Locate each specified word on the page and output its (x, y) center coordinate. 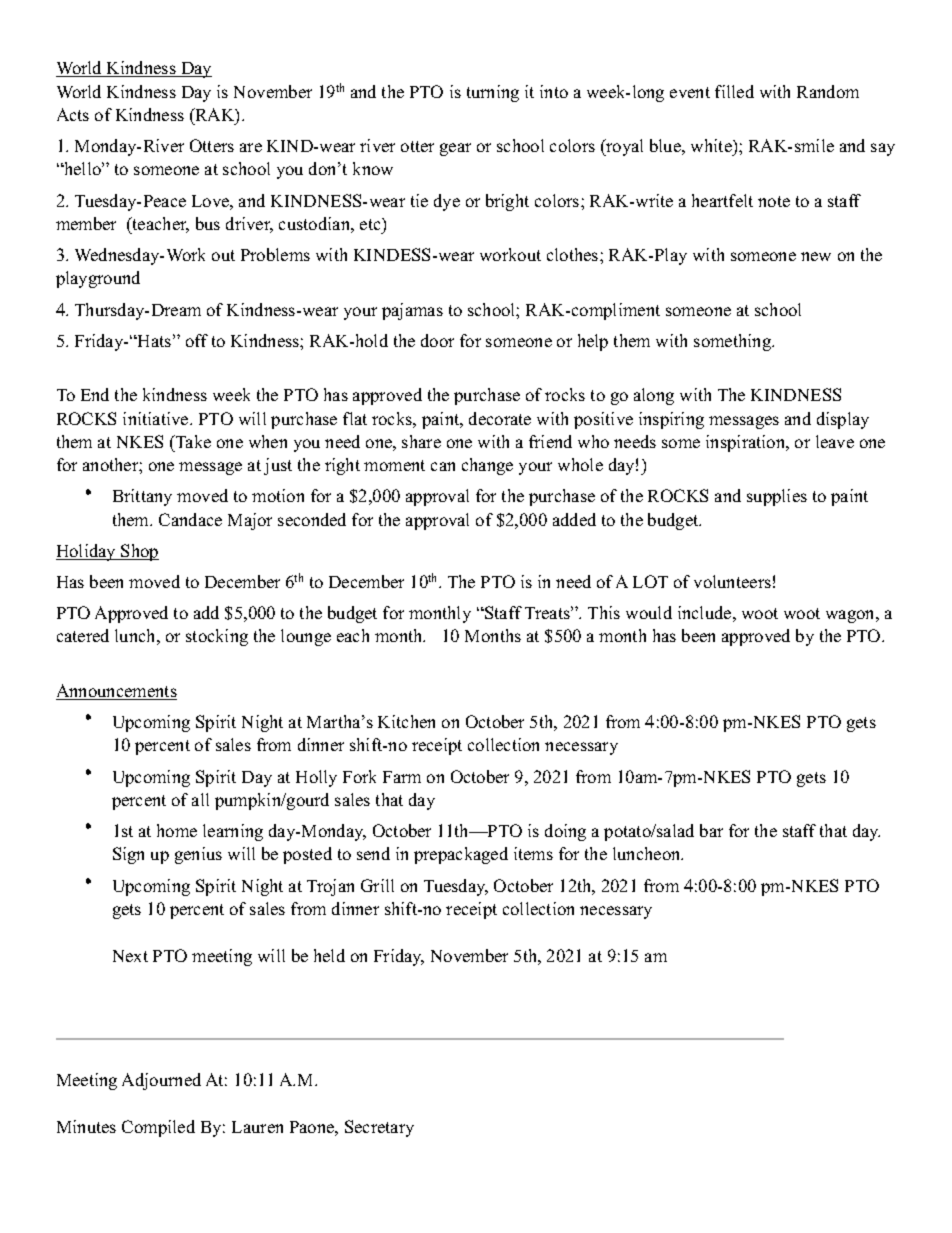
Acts (73, 114)
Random (828, 91)
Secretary (379, 1128)
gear (455, 149)
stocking (217, 637)
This (604, 612)
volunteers (732, 581)
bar (711, 830)
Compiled (158, 1128)
